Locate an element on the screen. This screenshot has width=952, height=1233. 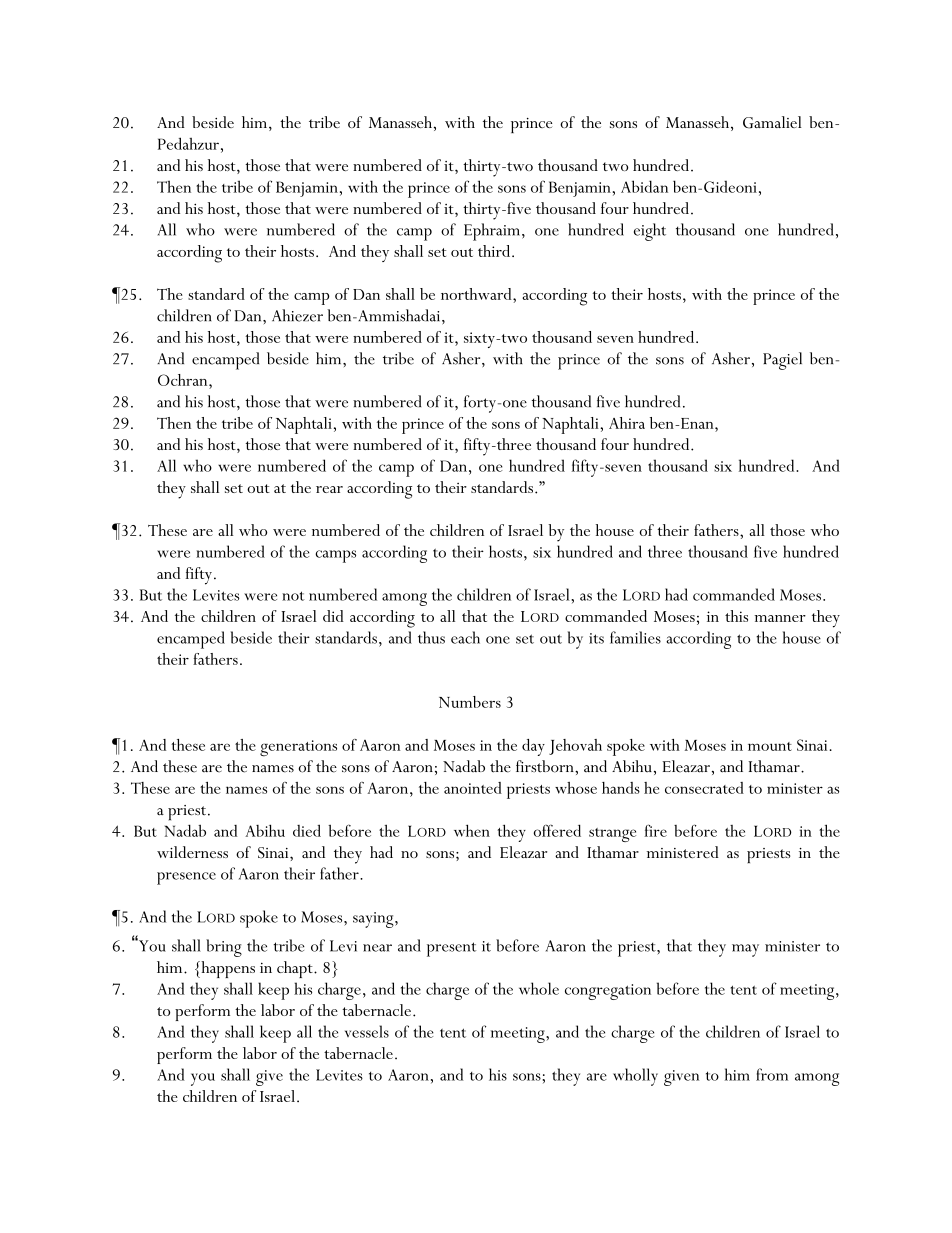
vessels is located at coordinates (367, 1031).
